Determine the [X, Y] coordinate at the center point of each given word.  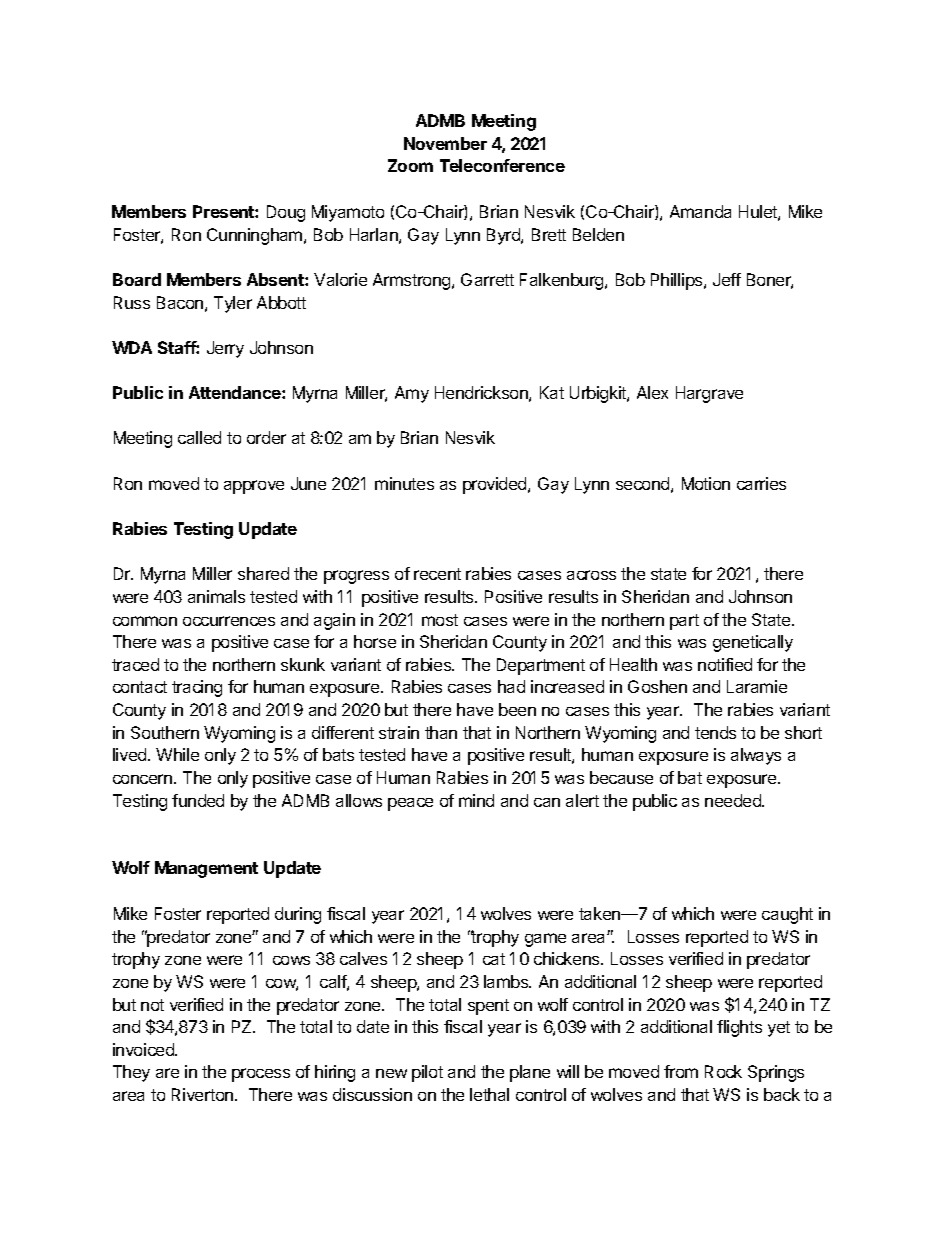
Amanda [700, 211]
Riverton [202, 1094]
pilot [427, 1073]
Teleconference [502, 165]
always [756, 756]
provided [496, 485]
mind [476, 800]
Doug [286, 213]
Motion [706, 483]
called [199, 437]
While [177, 754]
